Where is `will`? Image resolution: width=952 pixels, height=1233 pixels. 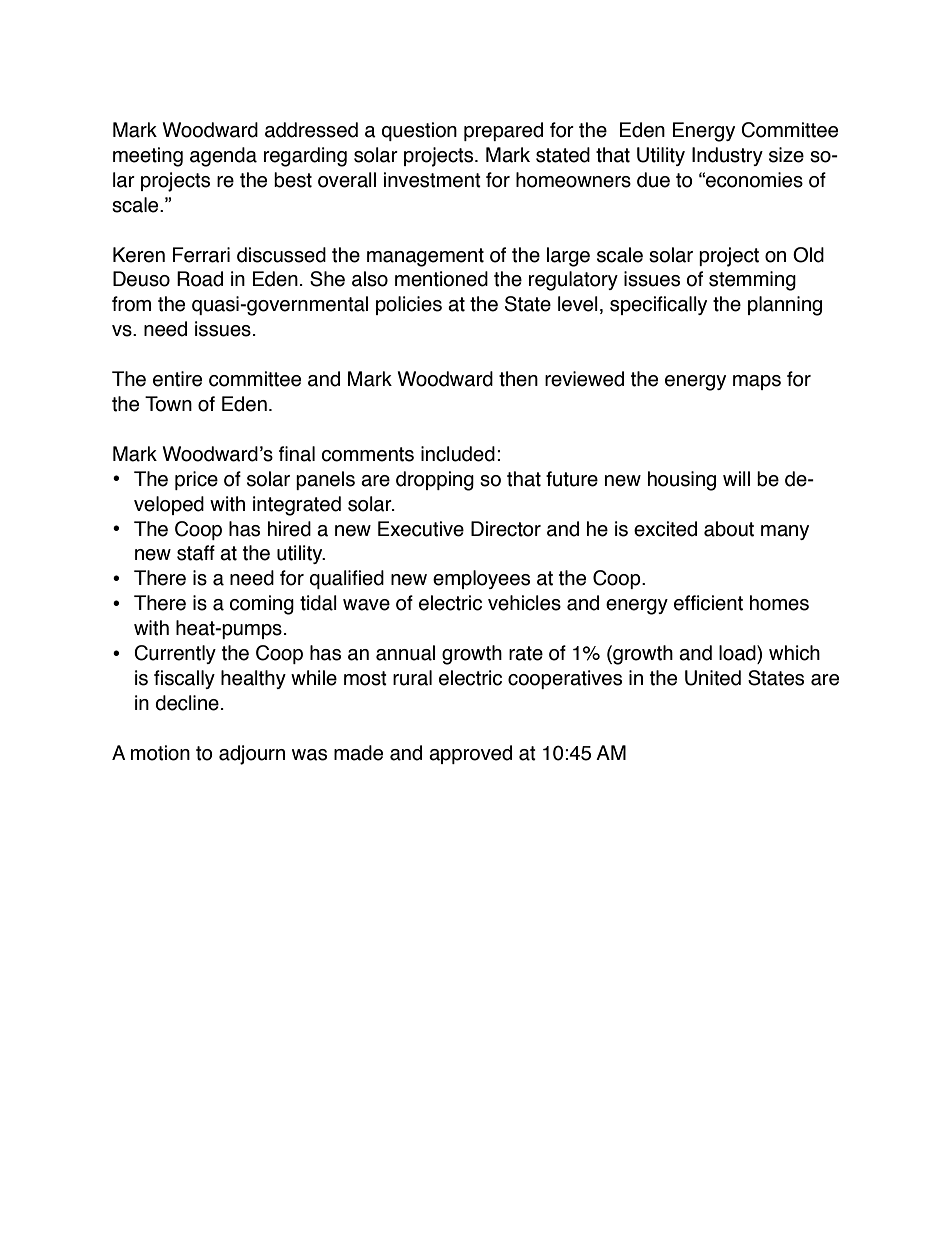
will is located at coordinates (736, 478).
